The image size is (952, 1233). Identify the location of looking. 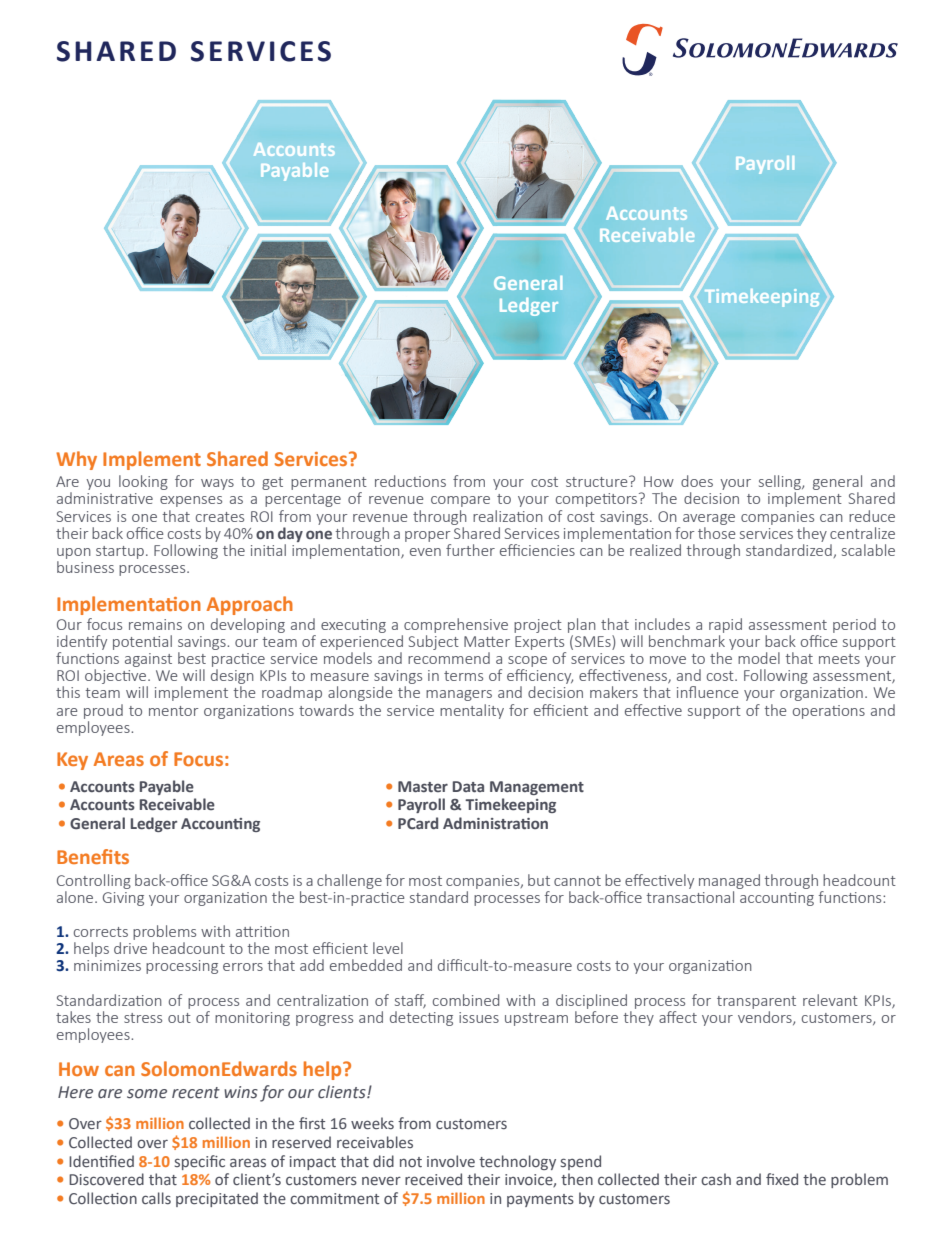
(143, 482).
